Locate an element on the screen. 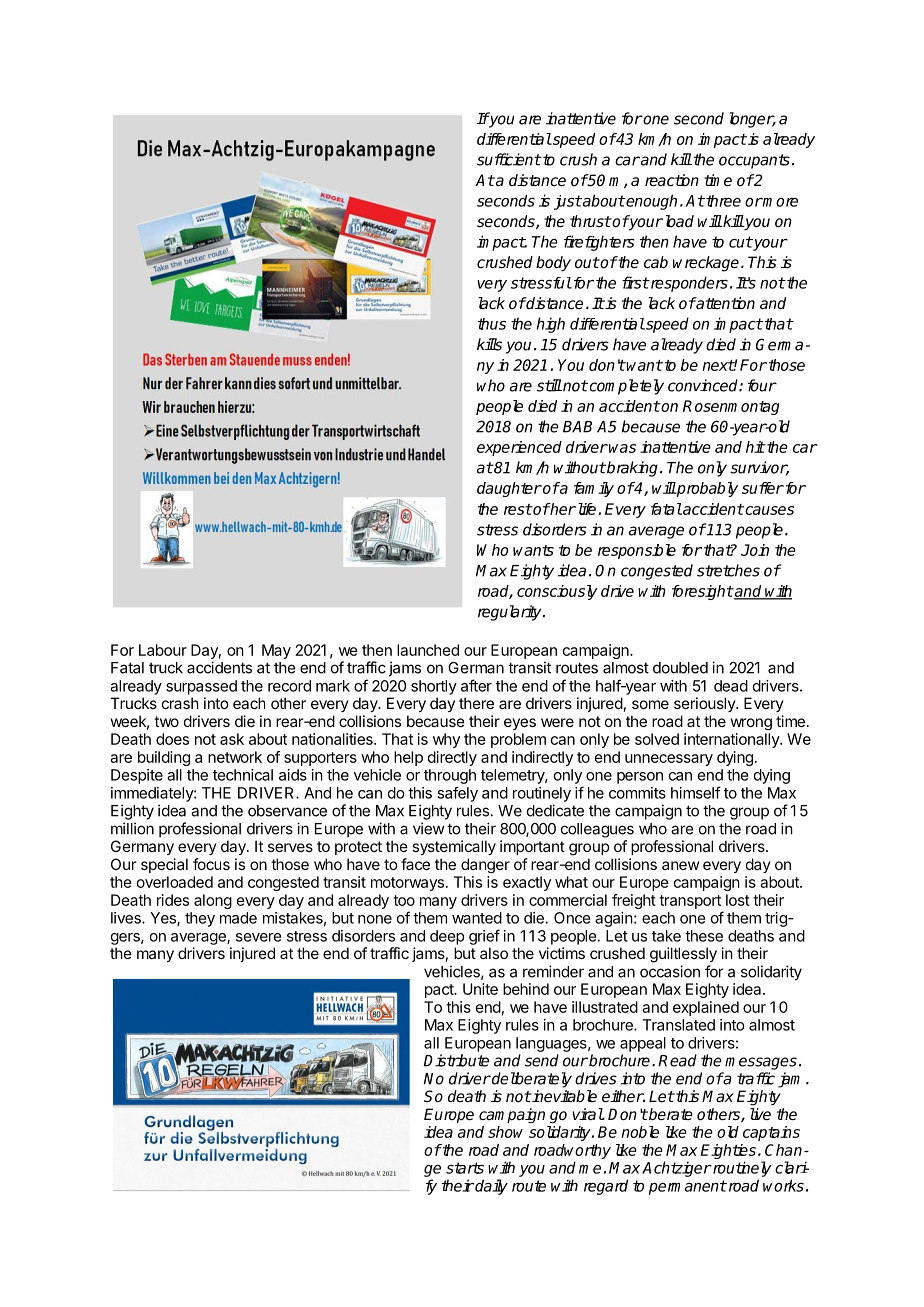 This screenshot has width=924, height=1307. launched is located at coordinates (428, 650).
